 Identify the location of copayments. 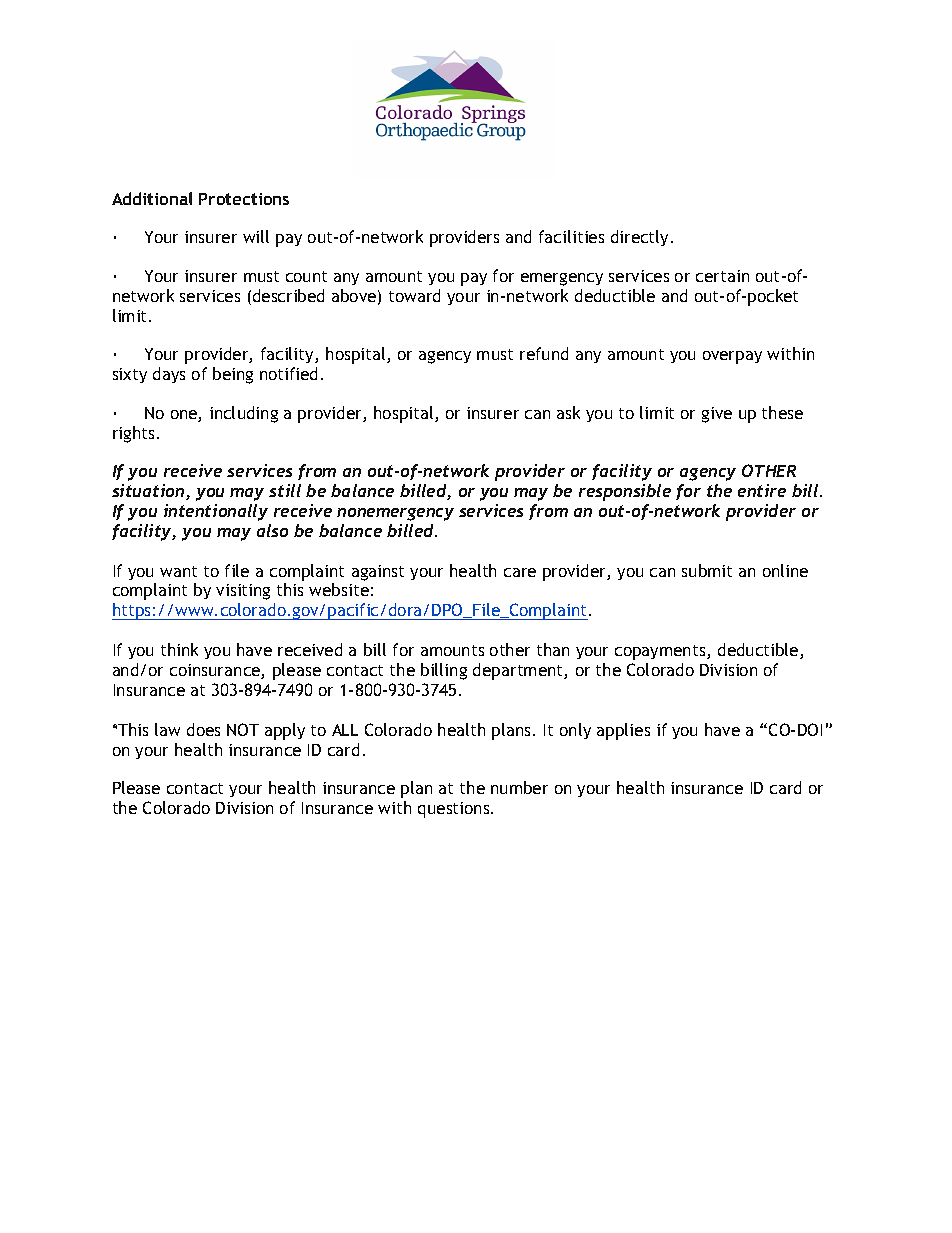
(661, 652).
